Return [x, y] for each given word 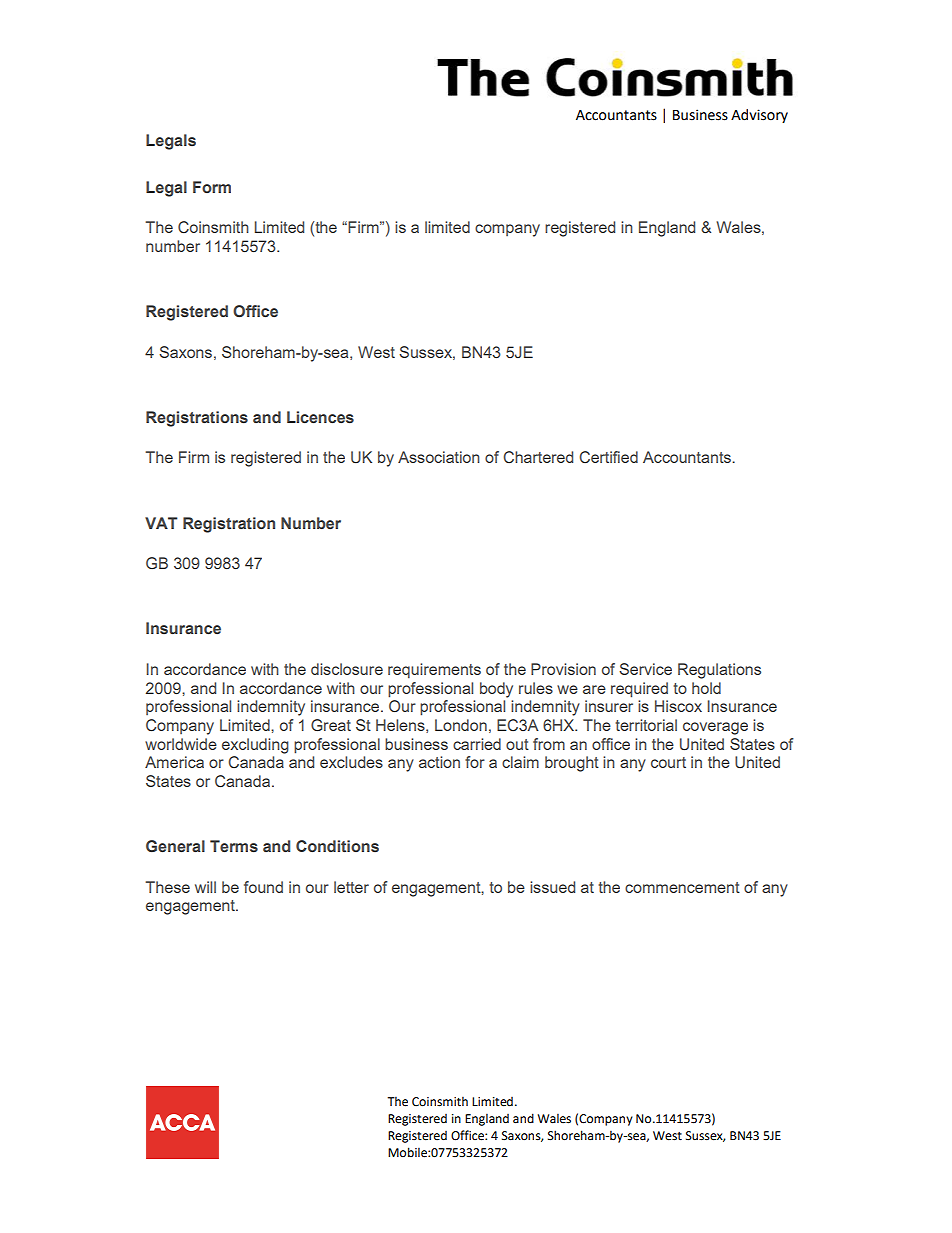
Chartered [538, 457]
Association [439, 457]
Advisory [759, 116]
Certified [608, 457]
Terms [234, 846]
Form [212, 187]
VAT [161, 523]
